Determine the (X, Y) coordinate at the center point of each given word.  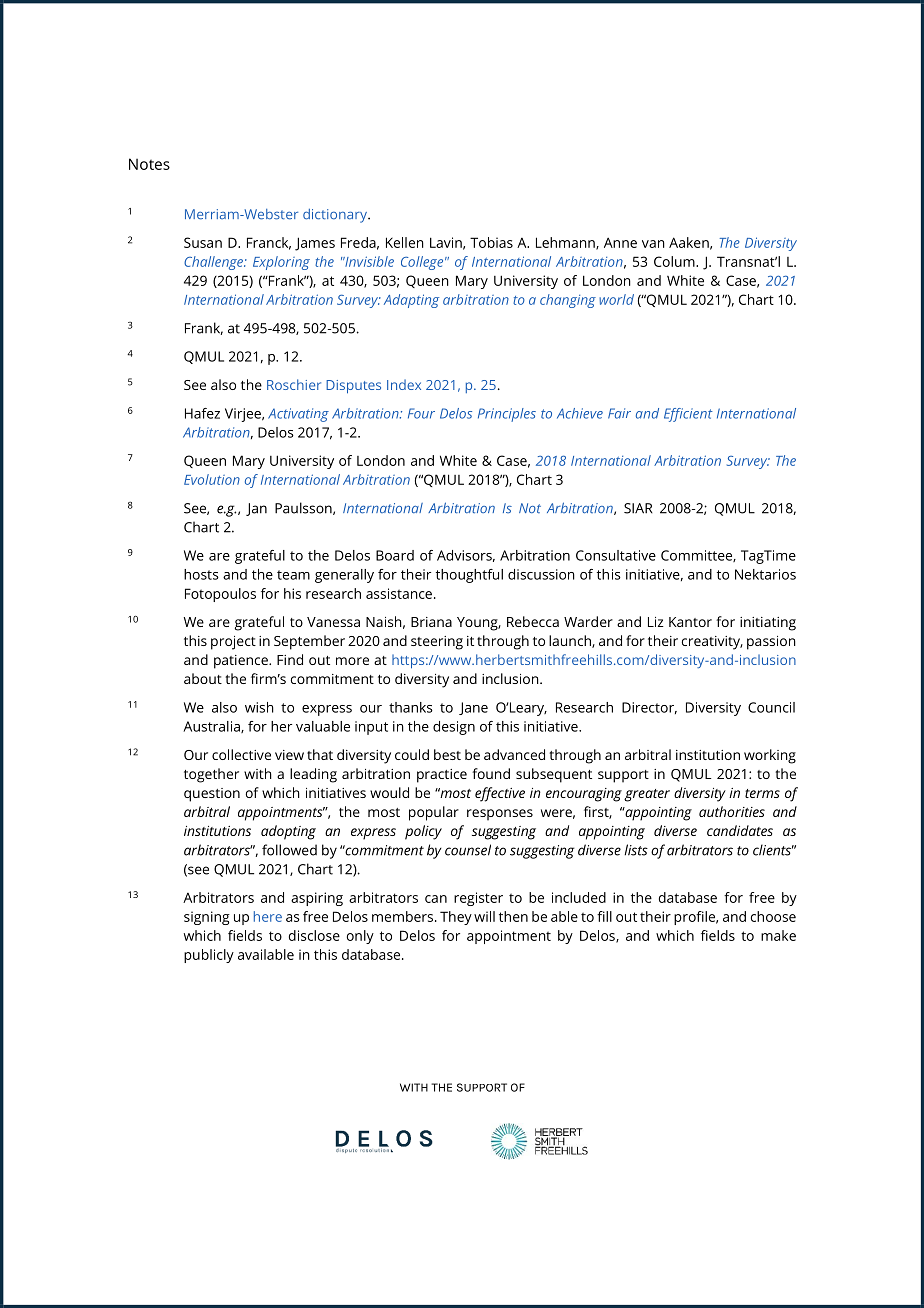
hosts (201, 574)
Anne (620, 242)
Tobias (491, 242)
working (770, 756)
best (447, 754)
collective (241, 754)
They (456, 918)
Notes (149, 164)
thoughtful (469, 576)
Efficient (688, 415)
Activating (298, 415)
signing (207, 918)
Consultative (616, 555)
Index (404, 384)
